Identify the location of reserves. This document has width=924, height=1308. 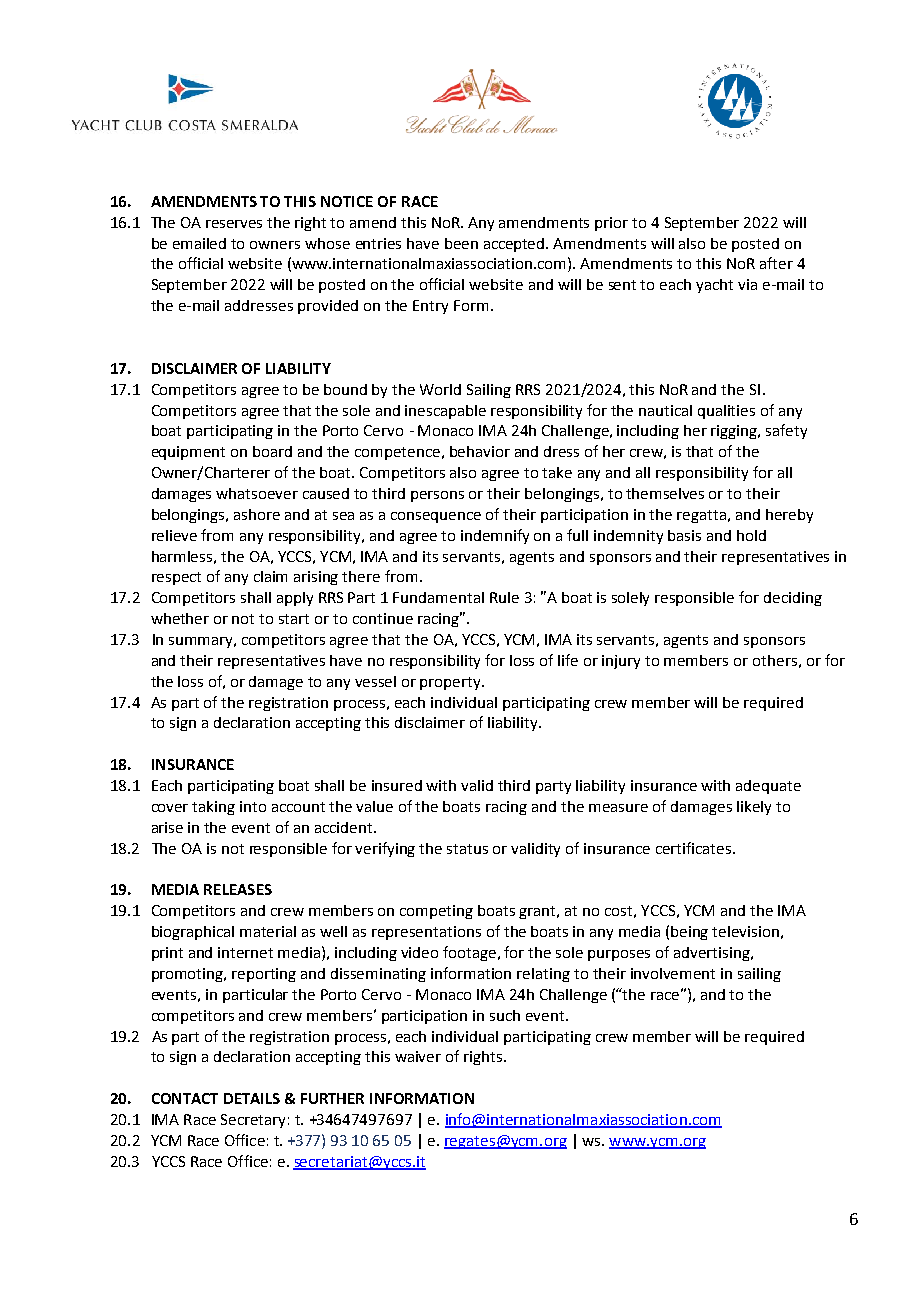
(234, 224).
